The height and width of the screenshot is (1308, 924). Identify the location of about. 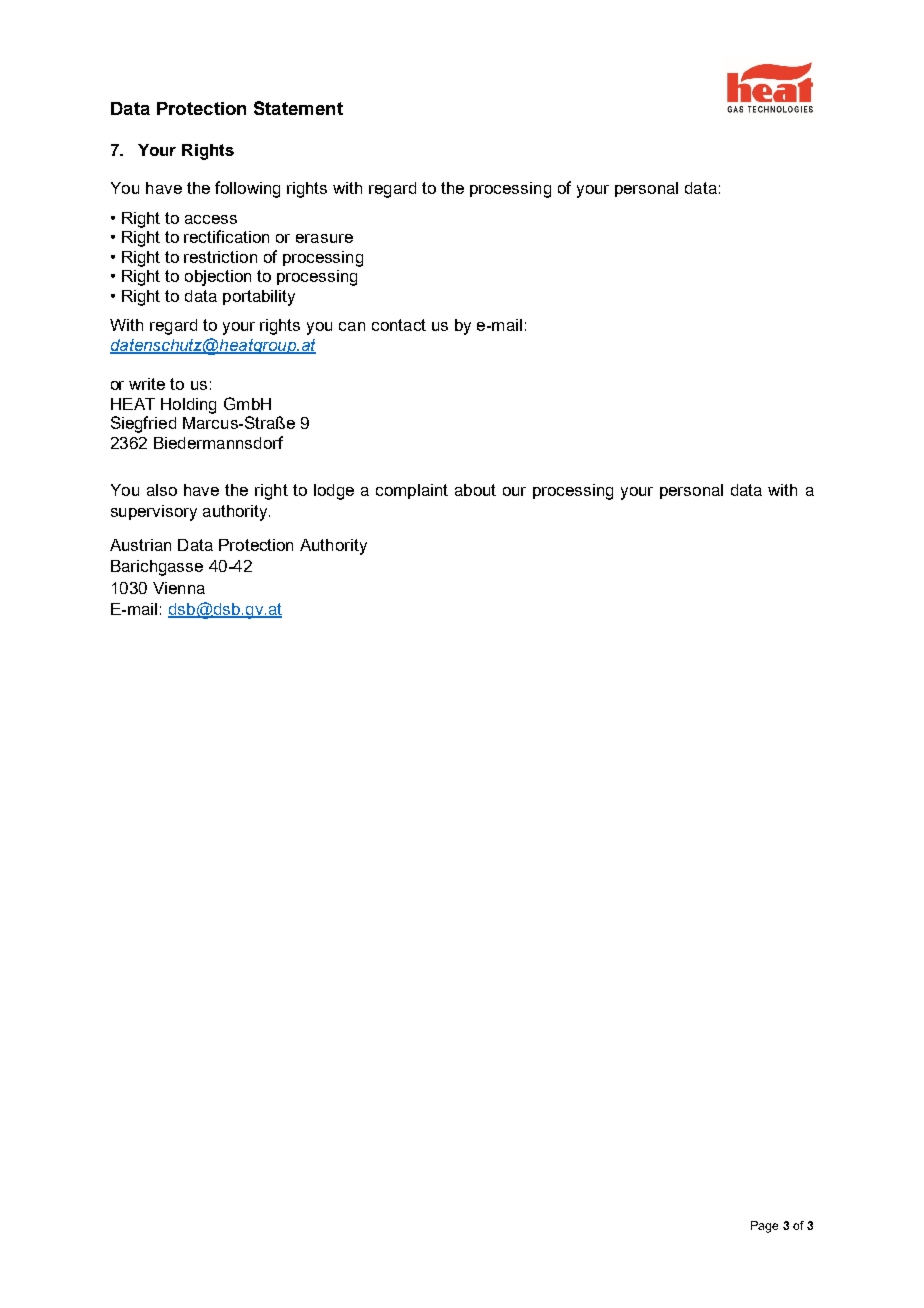
(475, 490).
